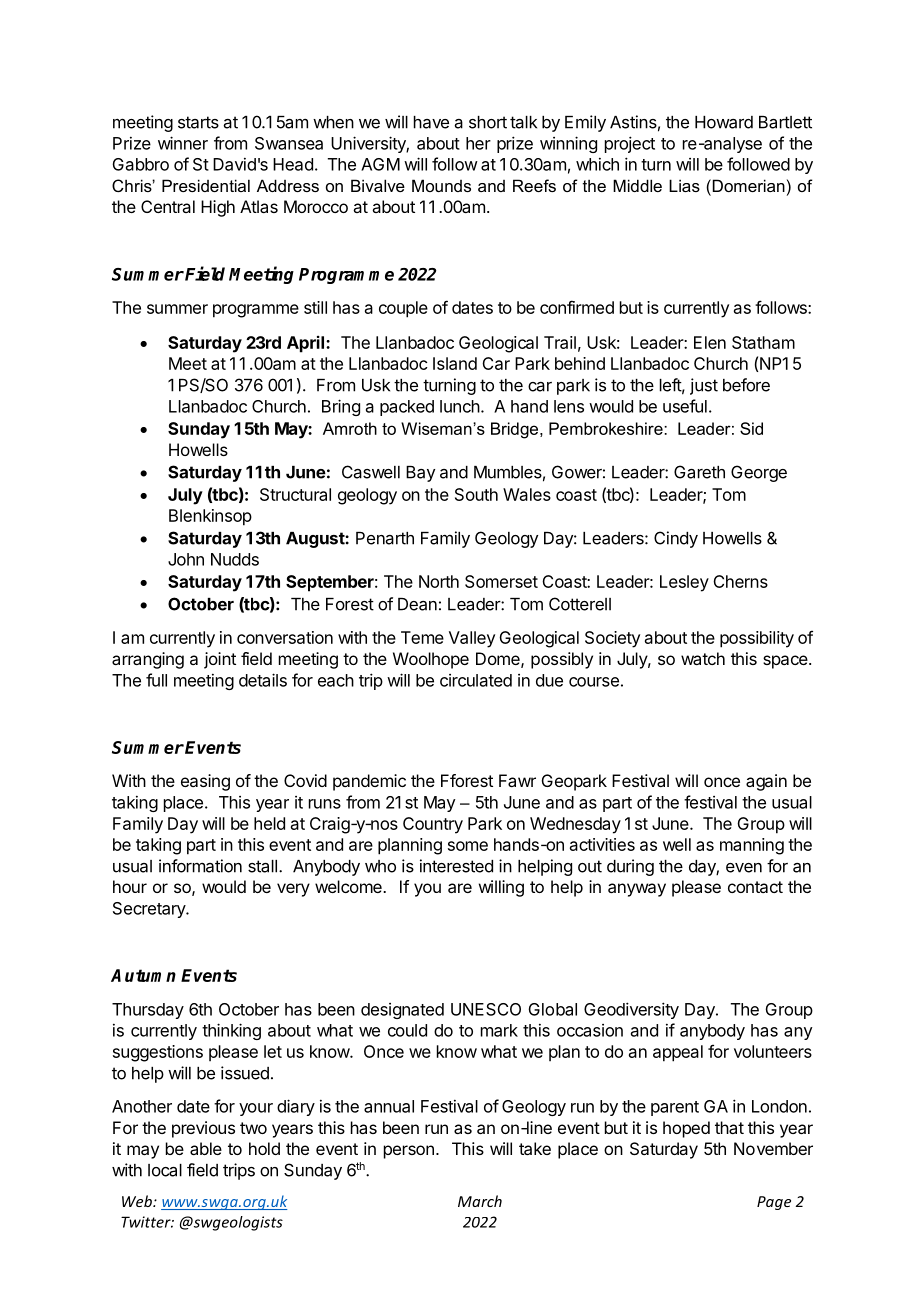  I want to click on Blenkinsop, so click(210, 517).
